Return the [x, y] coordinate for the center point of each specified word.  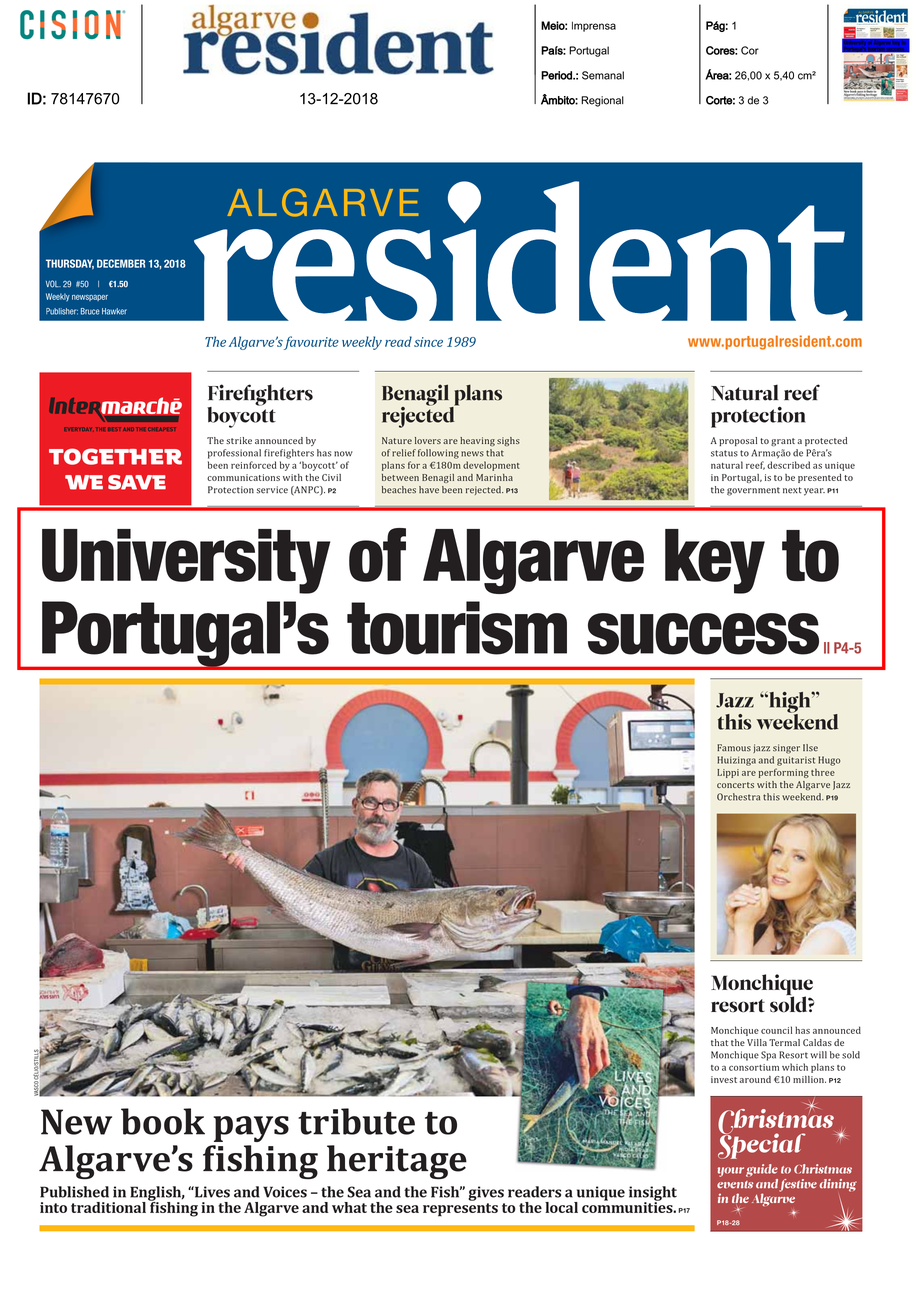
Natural [744, 392]
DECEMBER [121, 263]
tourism [457, 628]
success [703, 634]
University [186, 561]
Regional [602, 101]
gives [486, 1193]
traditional [108, 1207]
